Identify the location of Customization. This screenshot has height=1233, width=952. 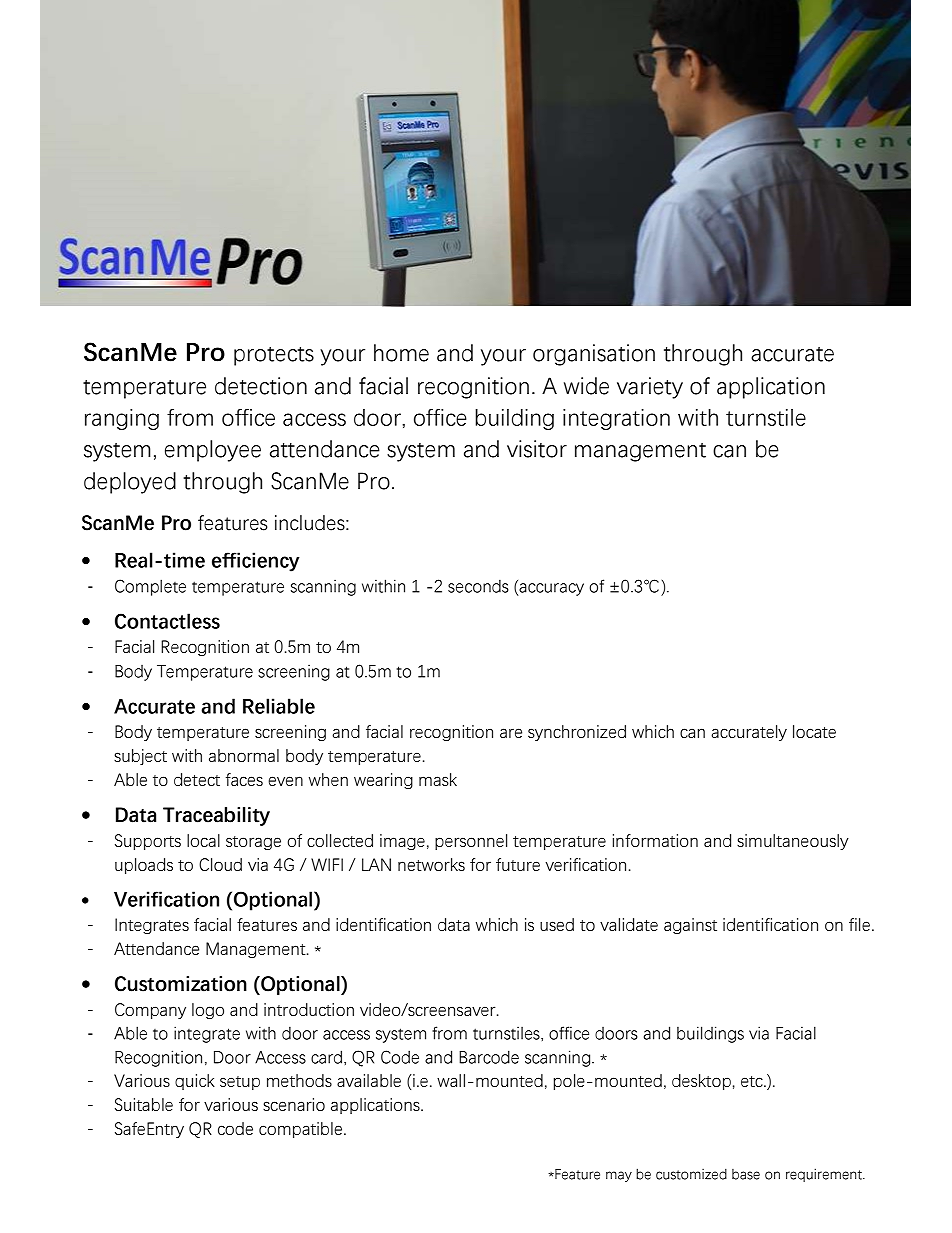
(181, 984).
